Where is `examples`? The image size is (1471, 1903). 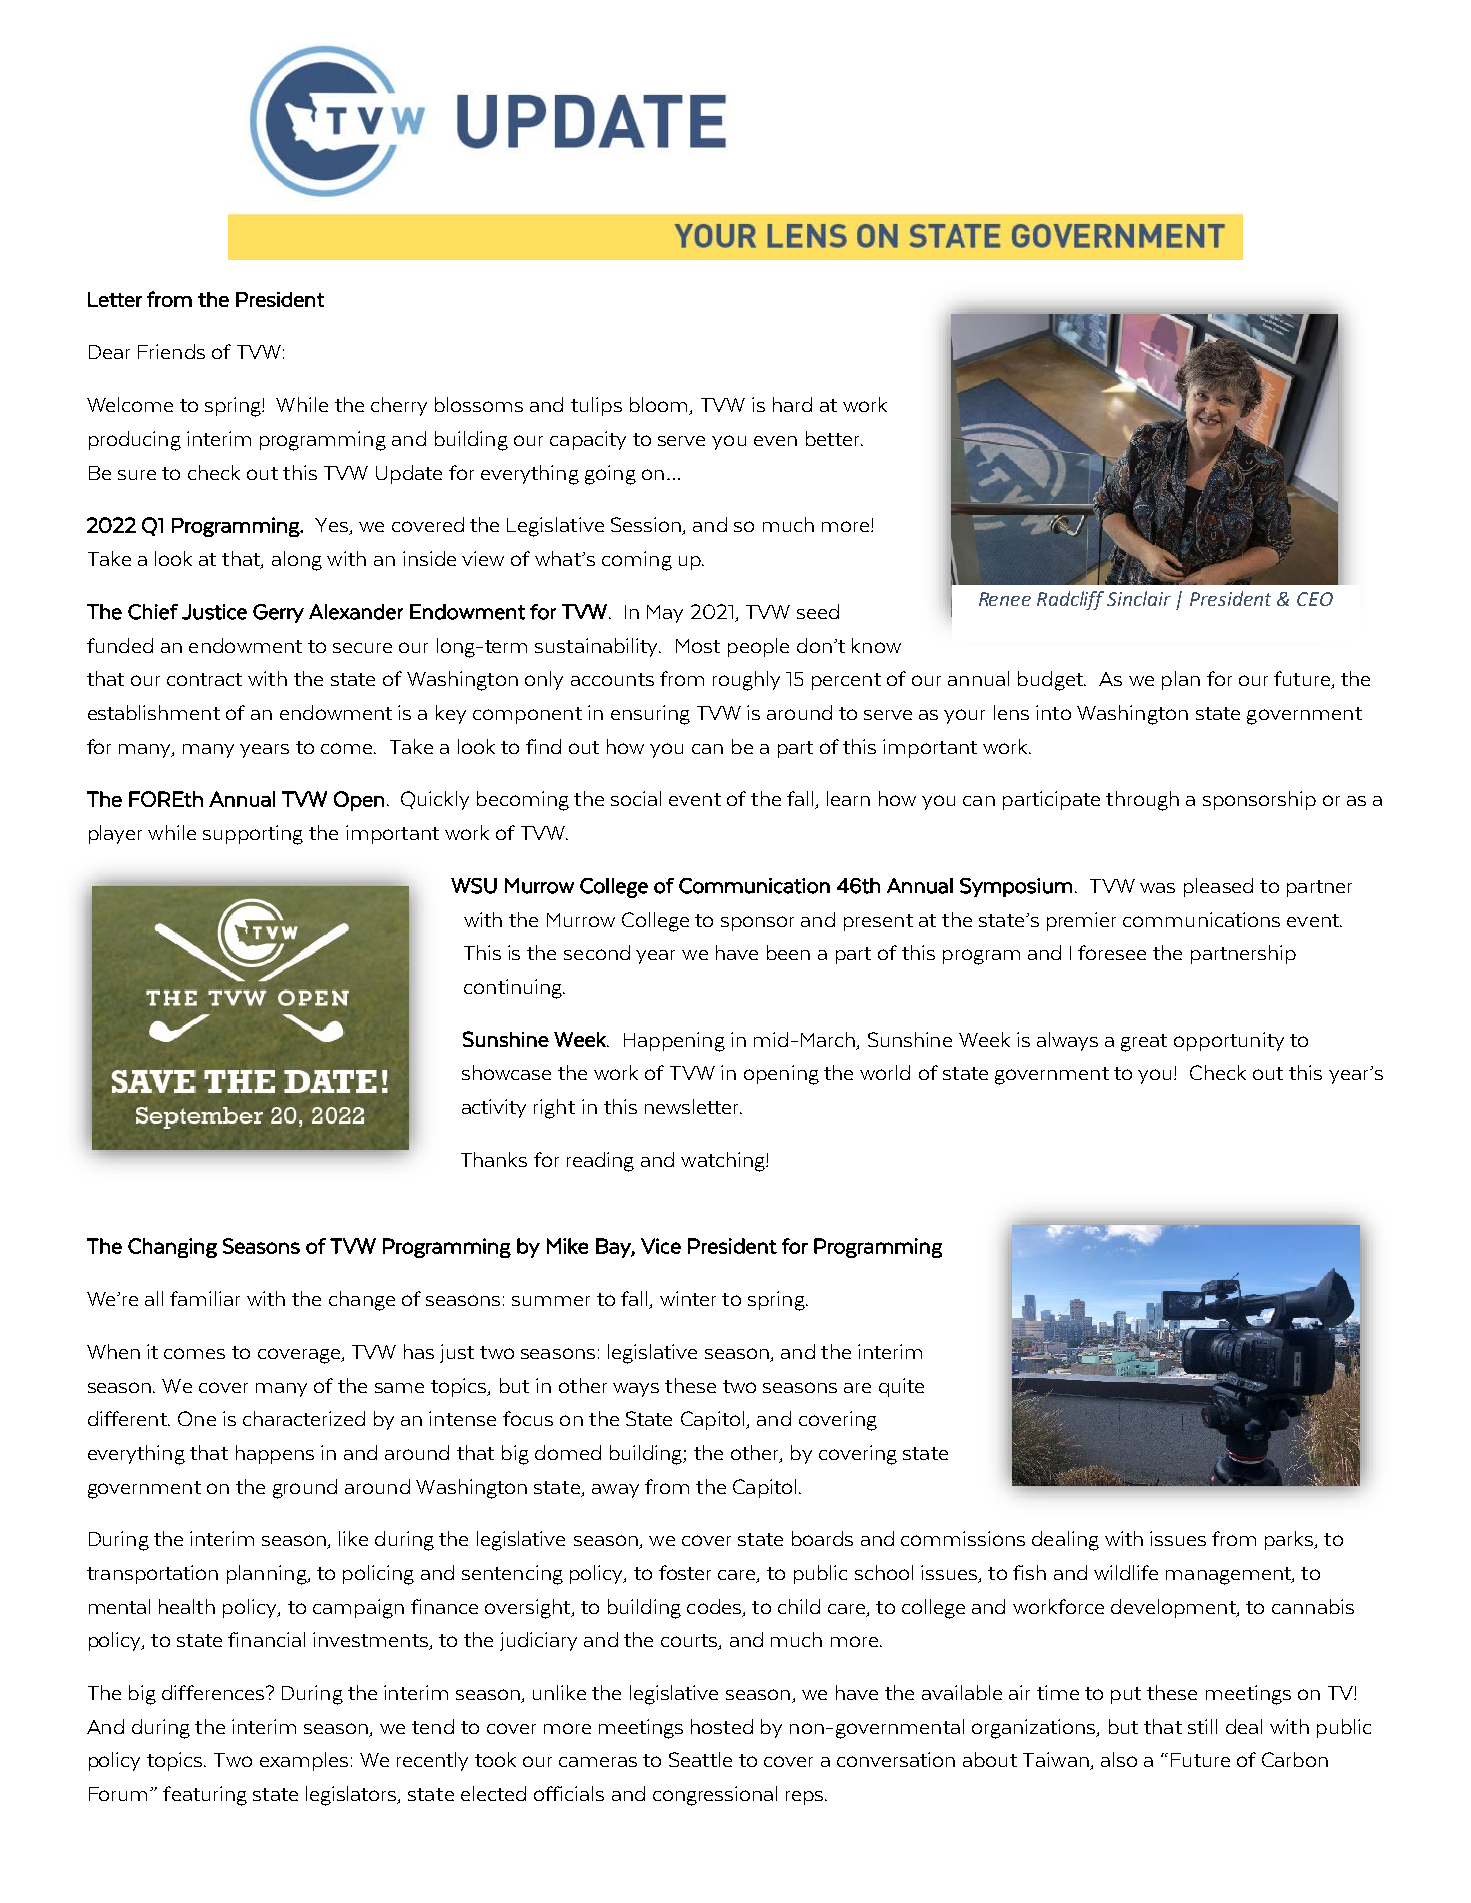
examples is located at coordinates (304, 1761).
